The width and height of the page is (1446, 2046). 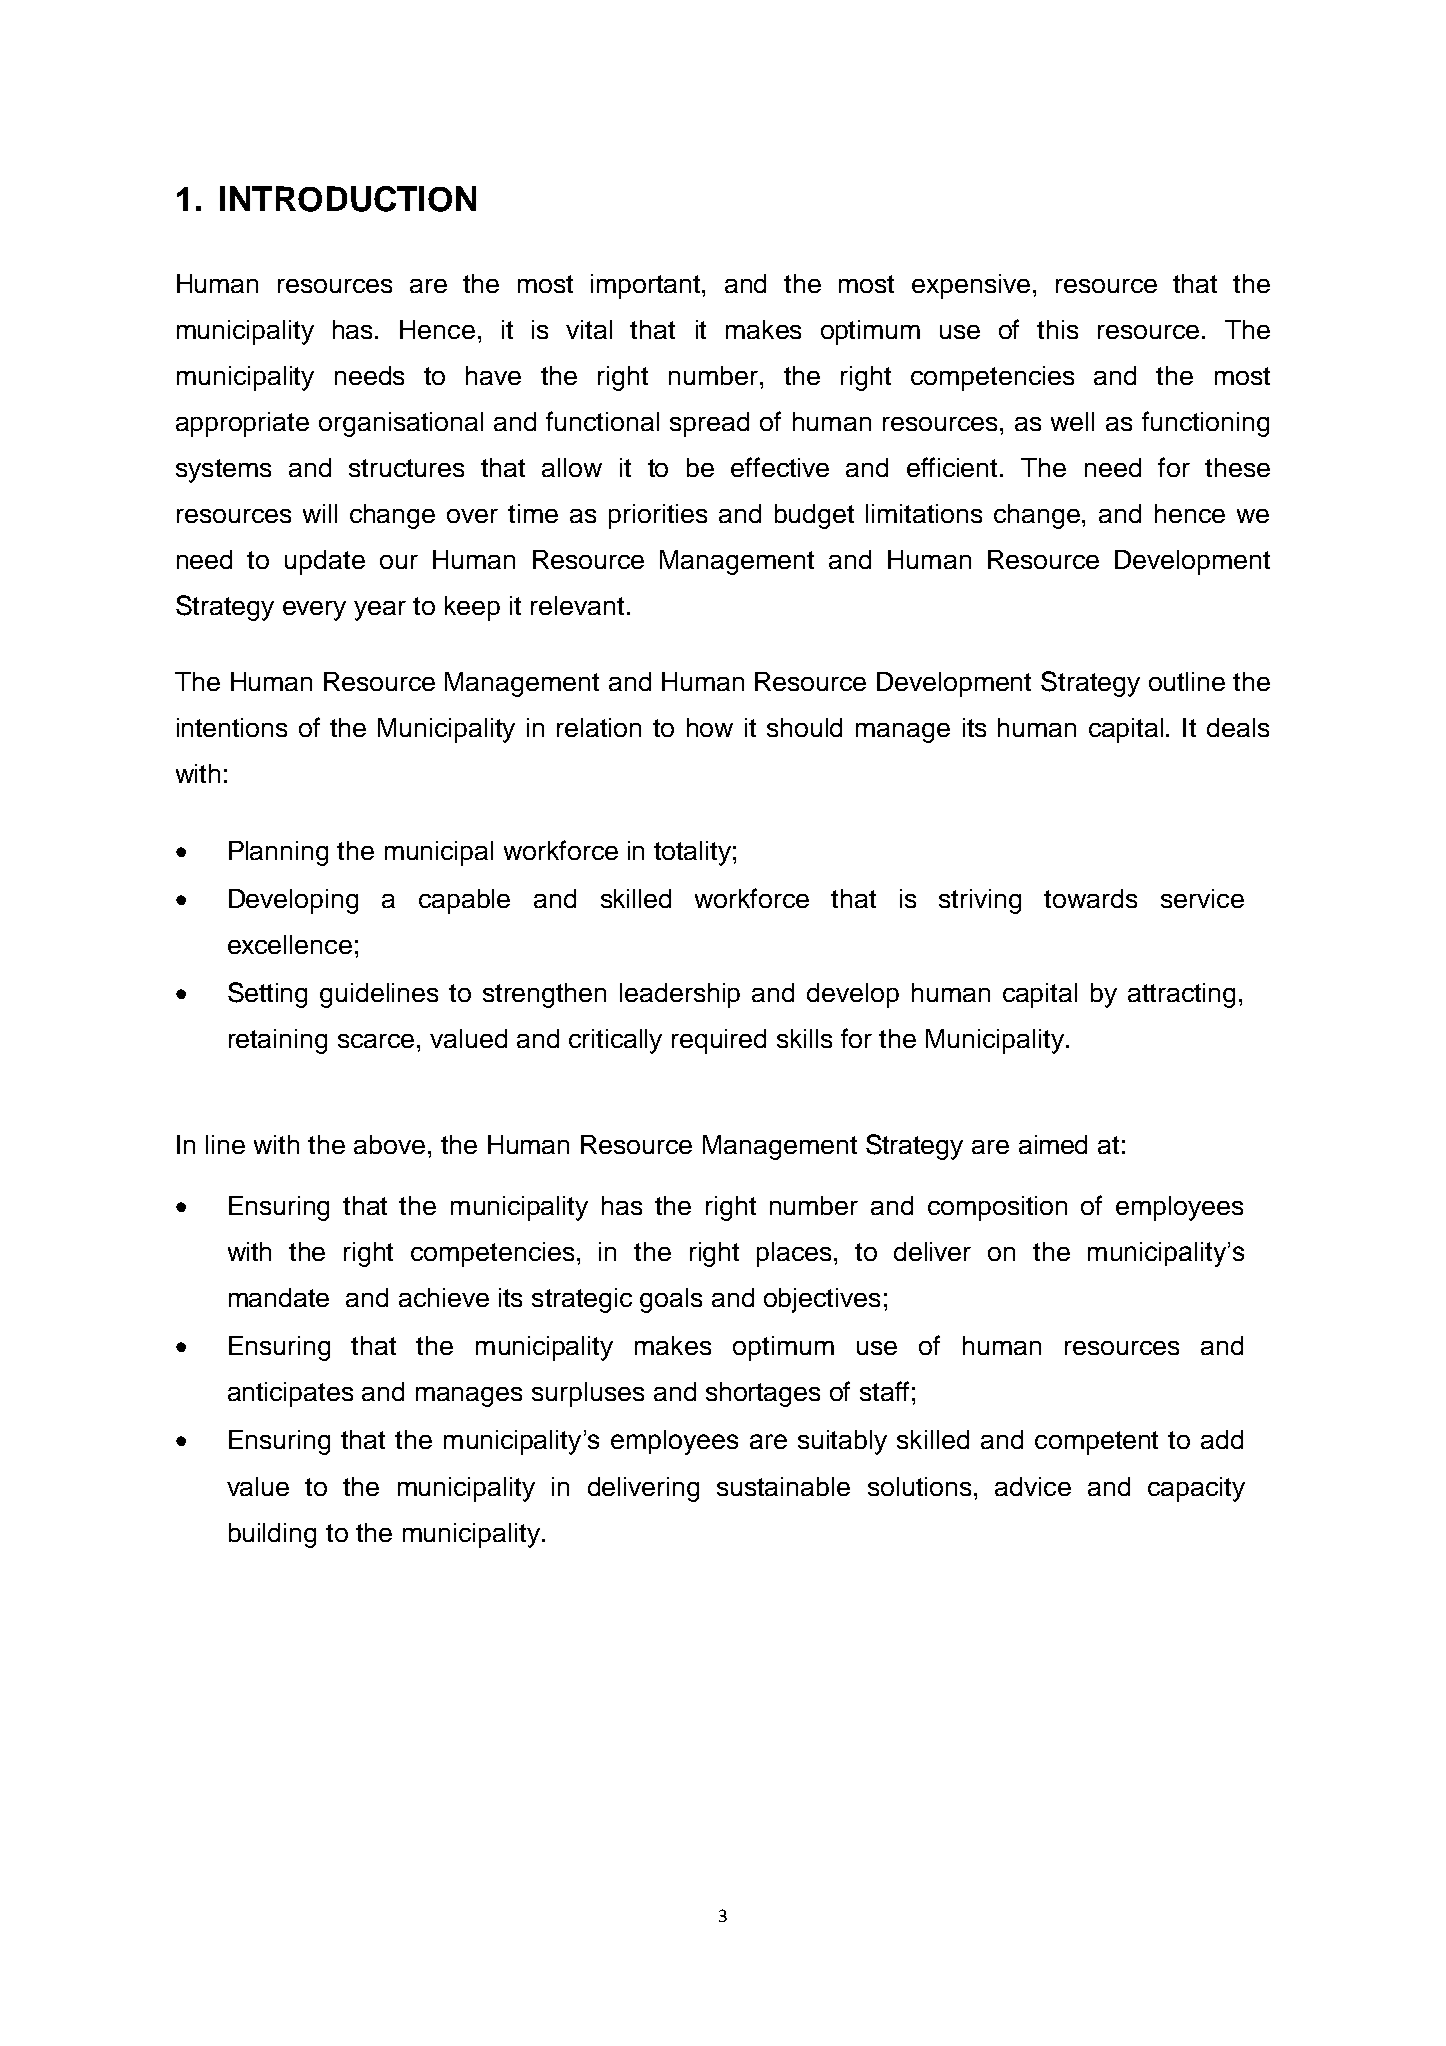 I want to click on Planning, so click(x=278, y=853).
